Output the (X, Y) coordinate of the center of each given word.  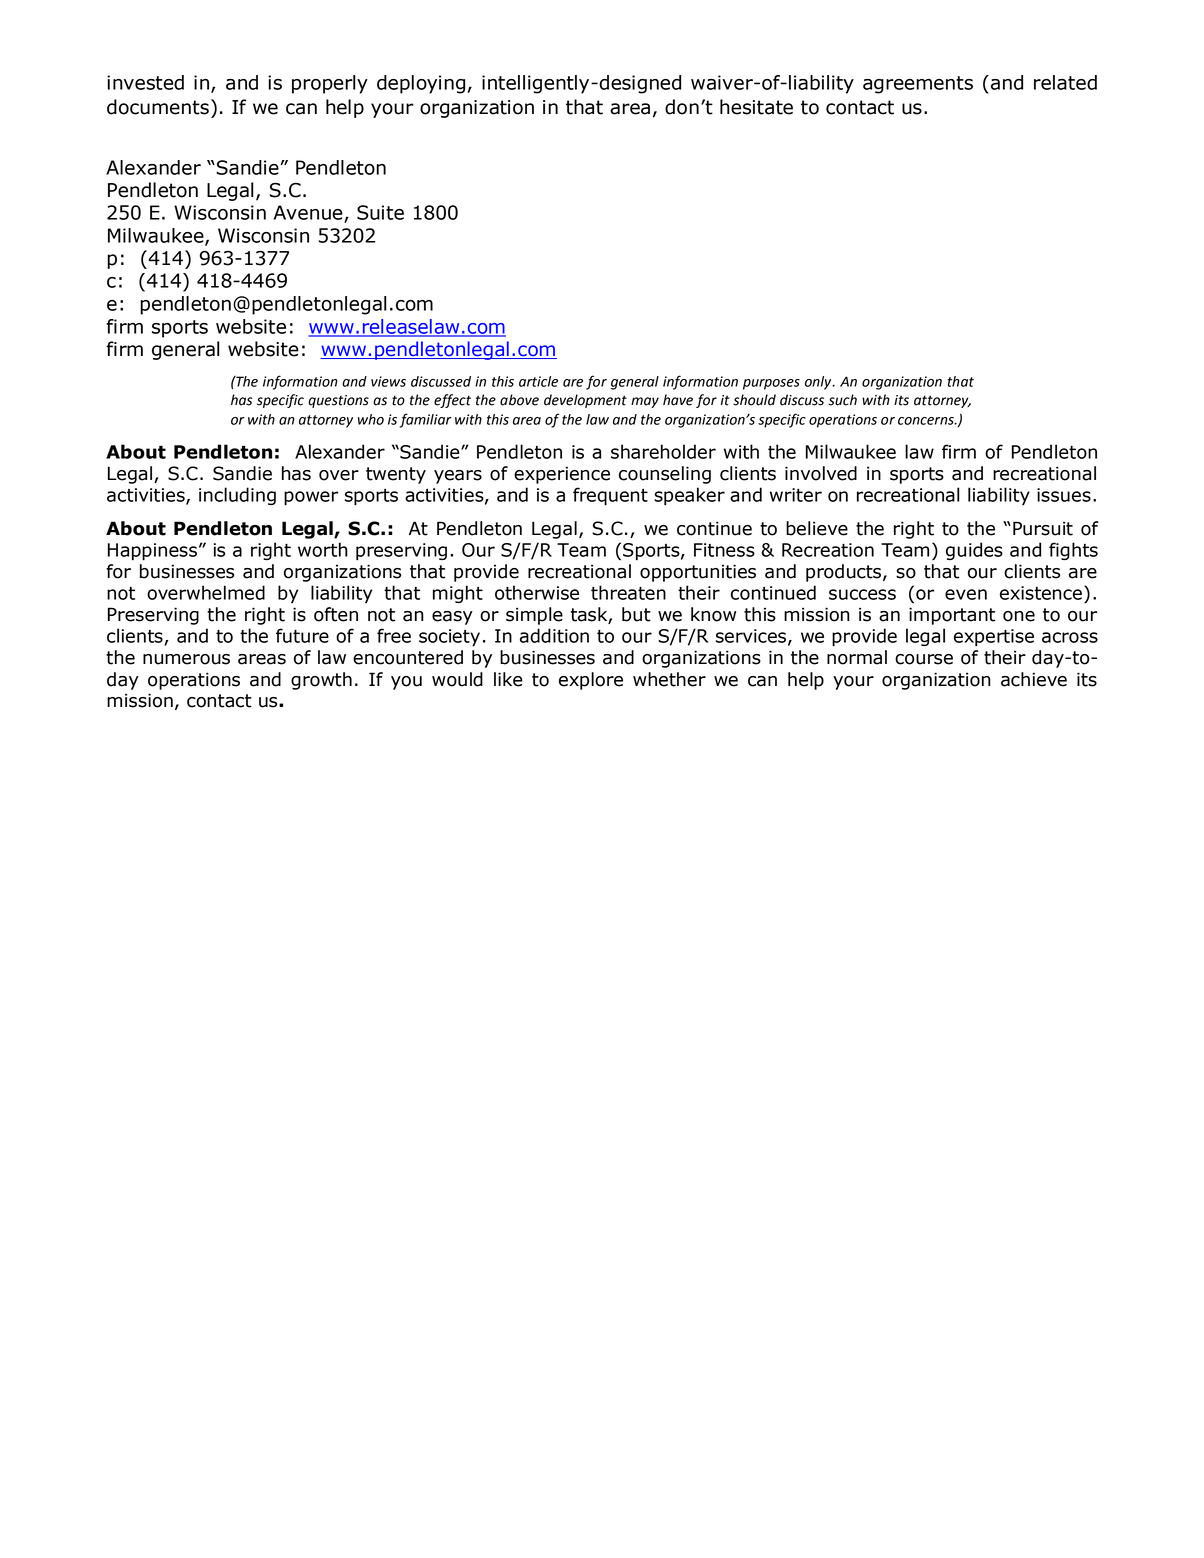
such (843, 400)
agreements (918, 85)
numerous (186, 659)
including (237, 496)
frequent (610, 496)
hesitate (756, 107)
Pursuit (1043, 528)
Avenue (309, 213)
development (585, 401)
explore (591, 681)
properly (330, 84)
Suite (380, 212)
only (819, 383)
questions (338, 401)
